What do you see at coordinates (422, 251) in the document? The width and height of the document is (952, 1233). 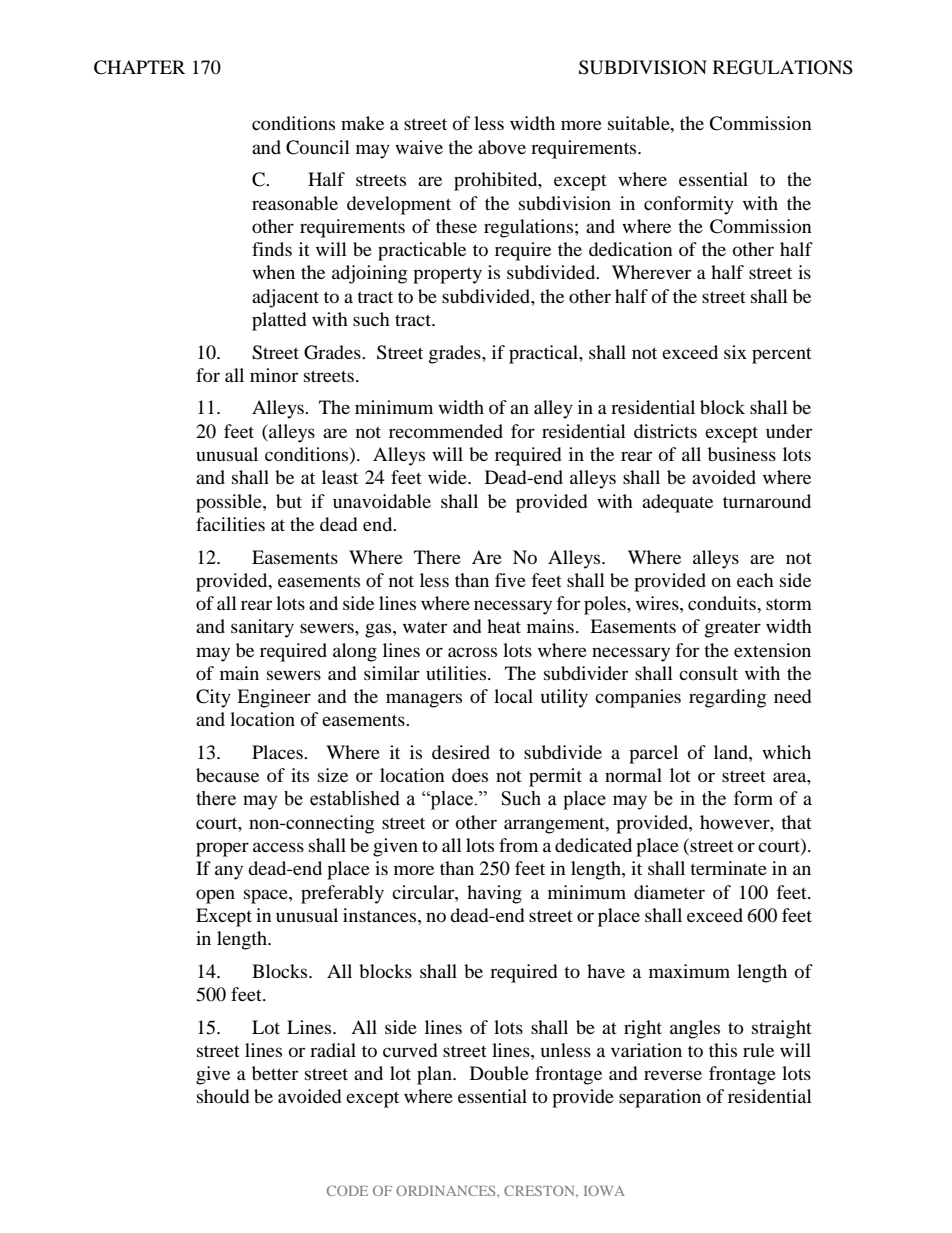 I see `practicable` at bounding box center [422, 251].
